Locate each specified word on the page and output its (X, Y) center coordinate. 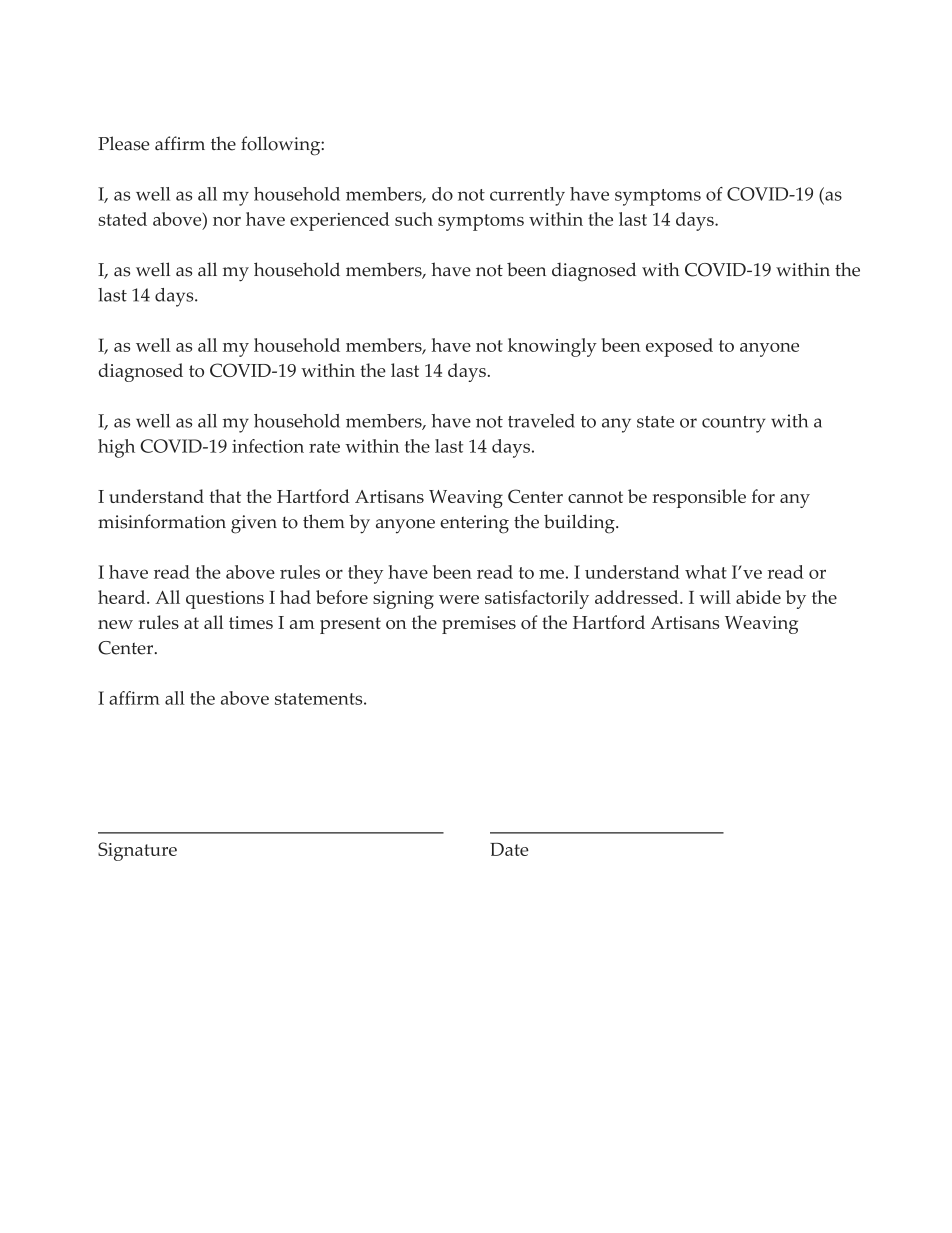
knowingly (552, 347)
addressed (638, 597)
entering (474, 524)
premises (479, 625)
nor (227, 221)
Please (124, 143)
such (414, 219)
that (225, 496)
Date (509, 849)
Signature (137, 851)
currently (527, 196)
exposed (679, 347)
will (715, 597)
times (251, 622)
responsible (699, 498)
